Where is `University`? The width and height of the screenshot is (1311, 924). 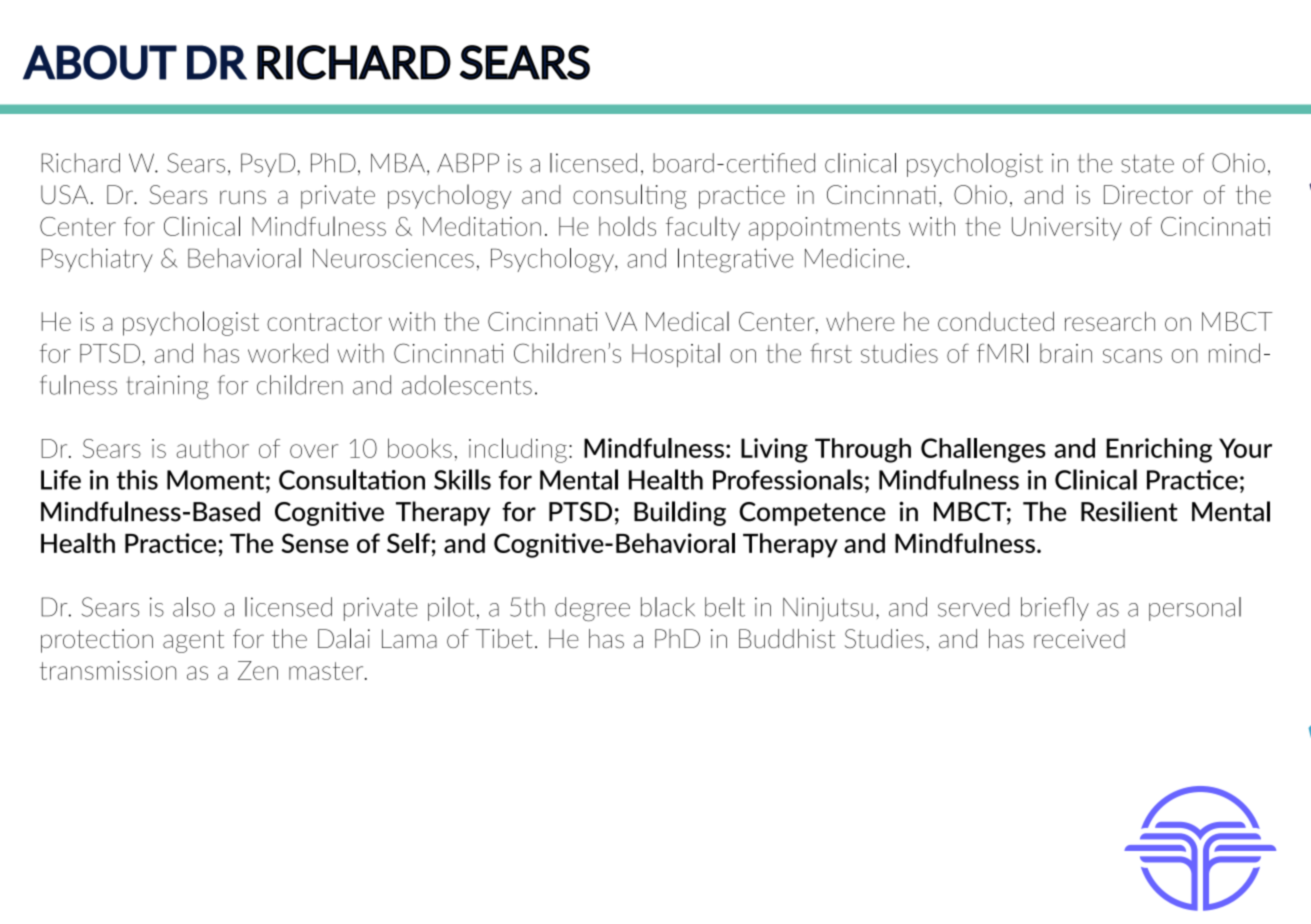
University is located at coordinates (1067, 229).
